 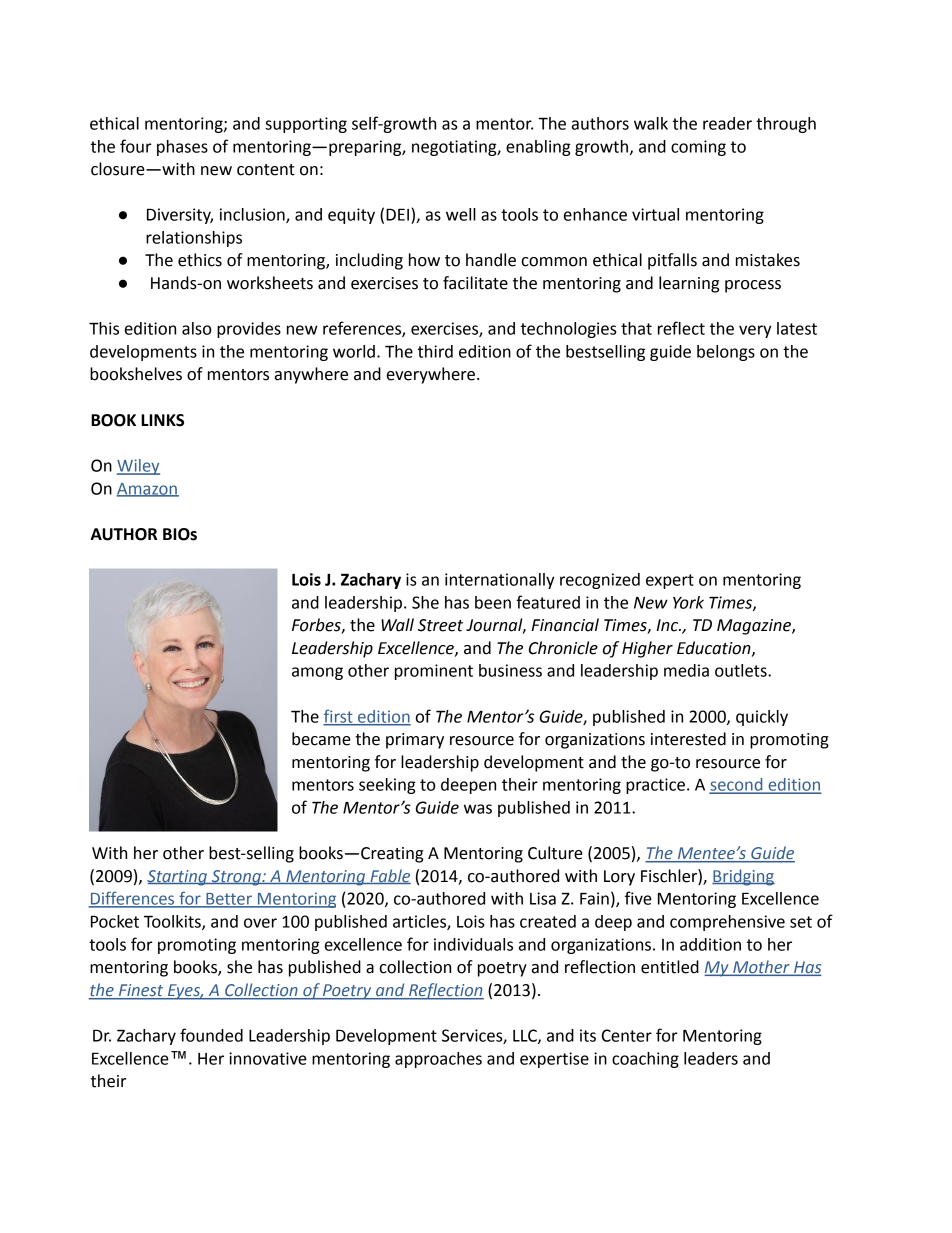 What do you see at coordinates (726, 353) in the page?
I see `belongs` at bounding box center [726, 353].
